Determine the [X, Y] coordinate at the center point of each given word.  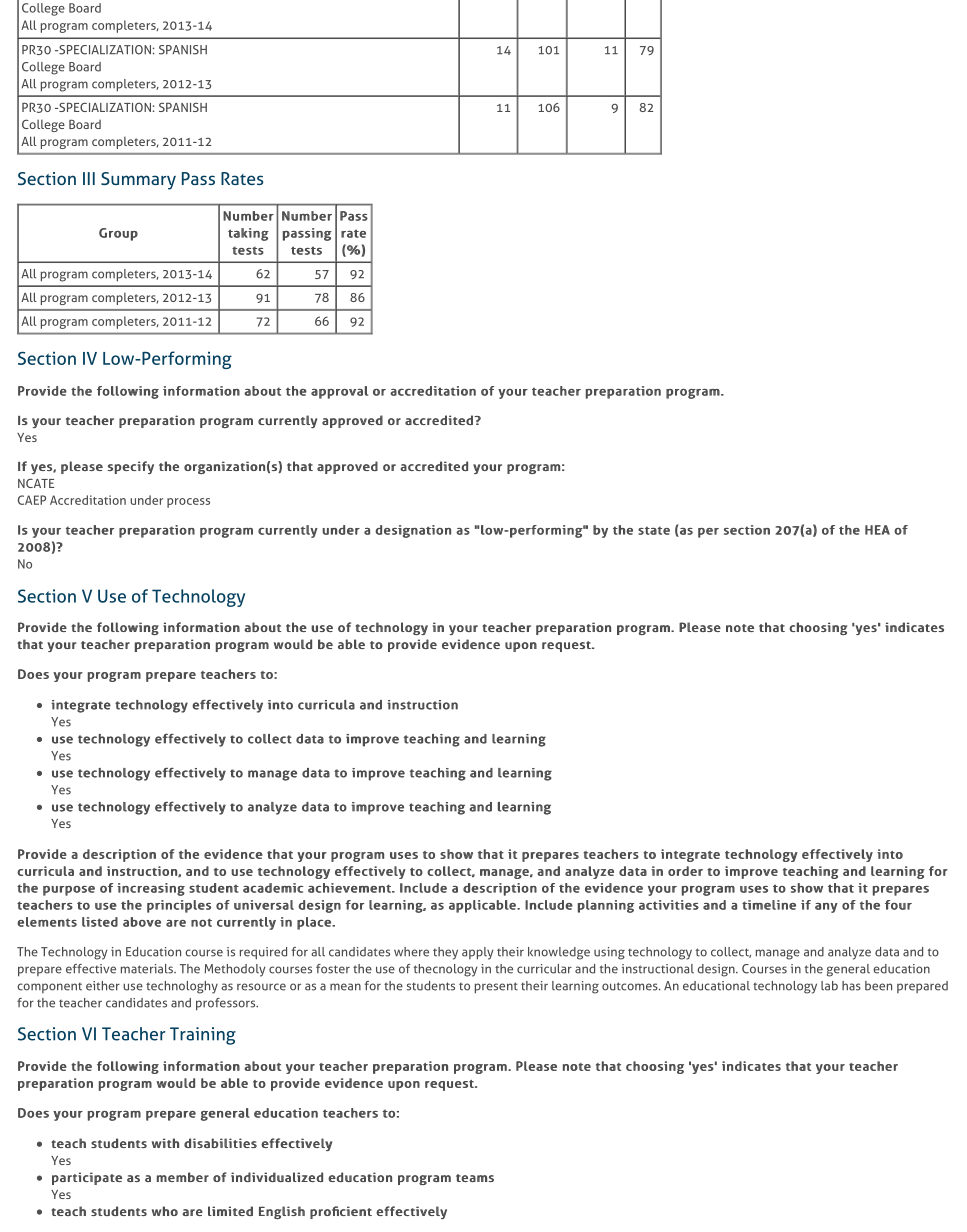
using [609, 953]
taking [248, 234]
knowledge [559, 953]
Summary [138, 181]
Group [118, 234]
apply [478, 953]
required [263, 953]
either [103, 986]
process [188, 503]
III [89, 178]
